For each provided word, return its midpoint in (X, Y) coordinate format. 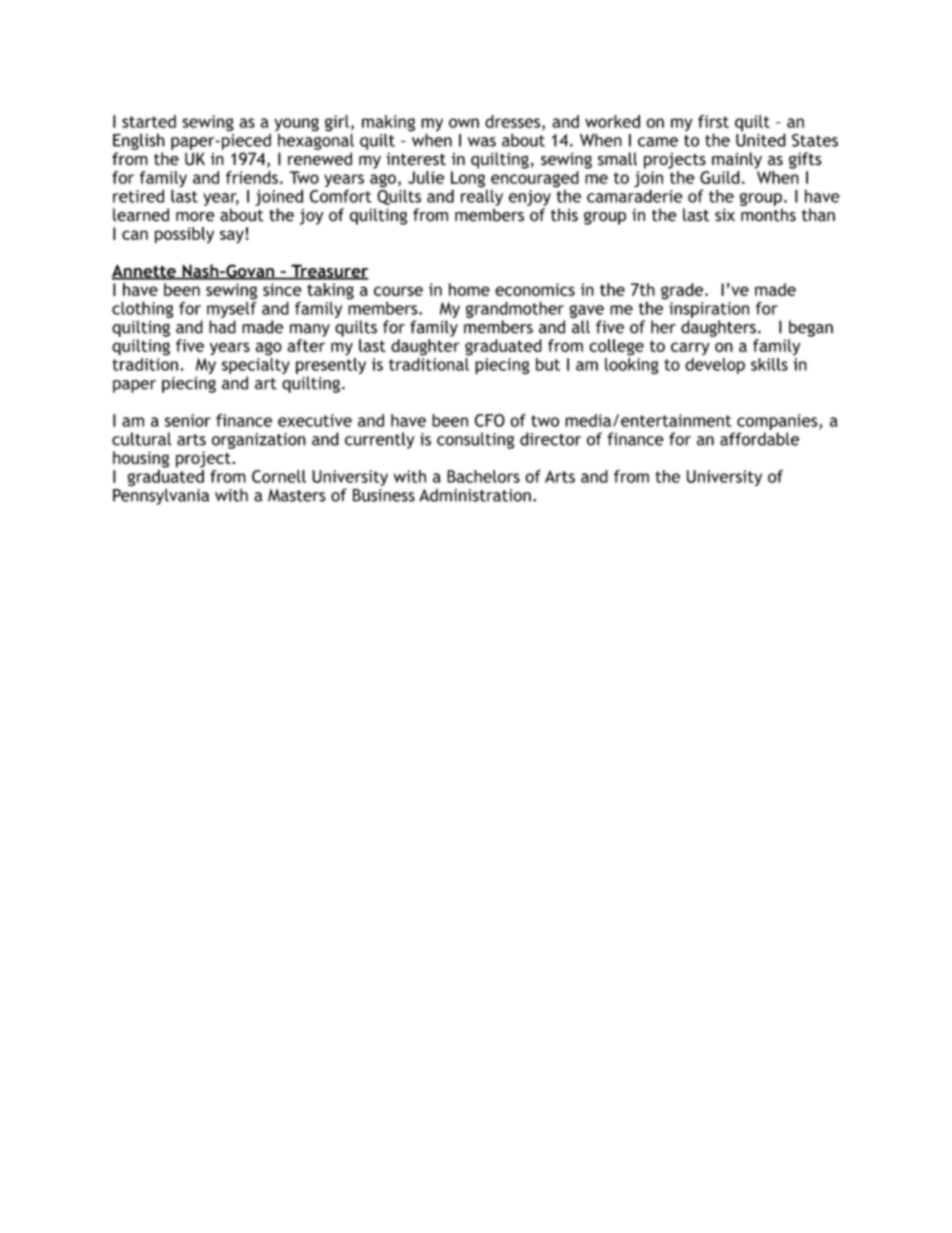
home (469, 289)
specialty (256, 364)
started (149, 121)
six (725, 215)
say (232, 236)
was (482, 142)
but (548, 364)
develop (715, 366)
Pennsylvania (161, 496)
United (761, 140)
